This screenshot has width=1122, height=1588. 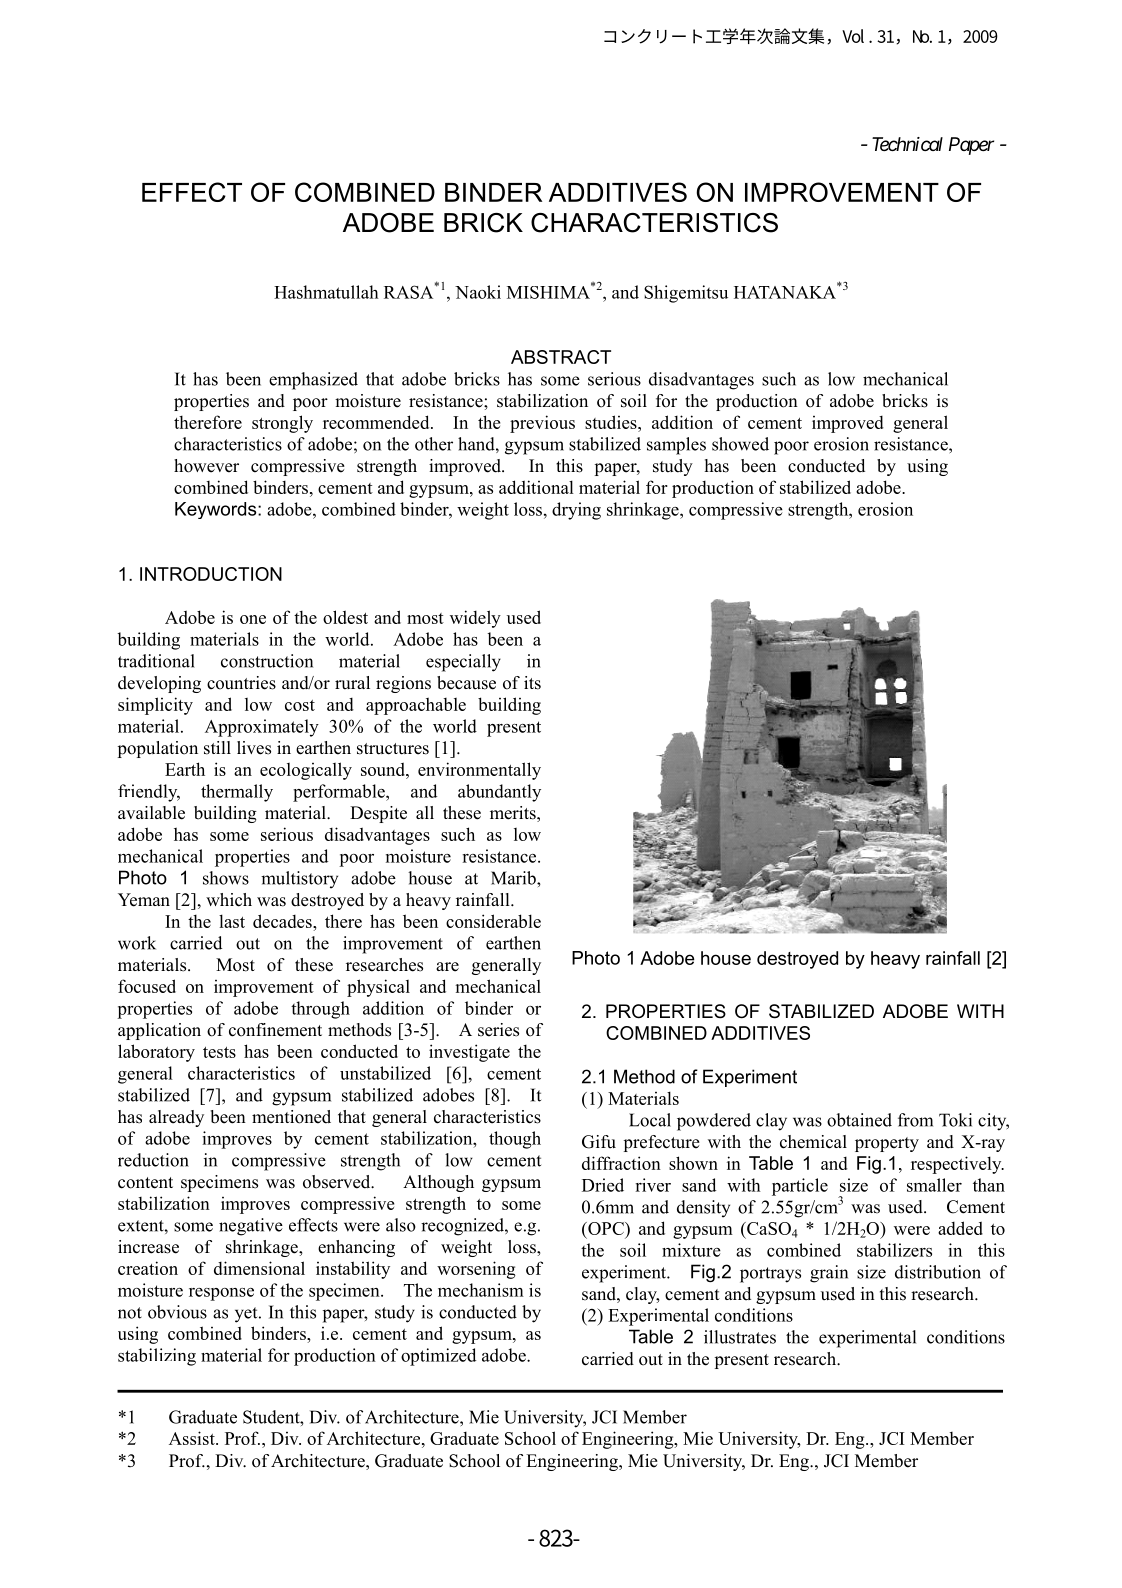 What do you see at coordinates (193, 1438) in the screenshot?
I see `Assist` at bounding box center [193, 1438].
